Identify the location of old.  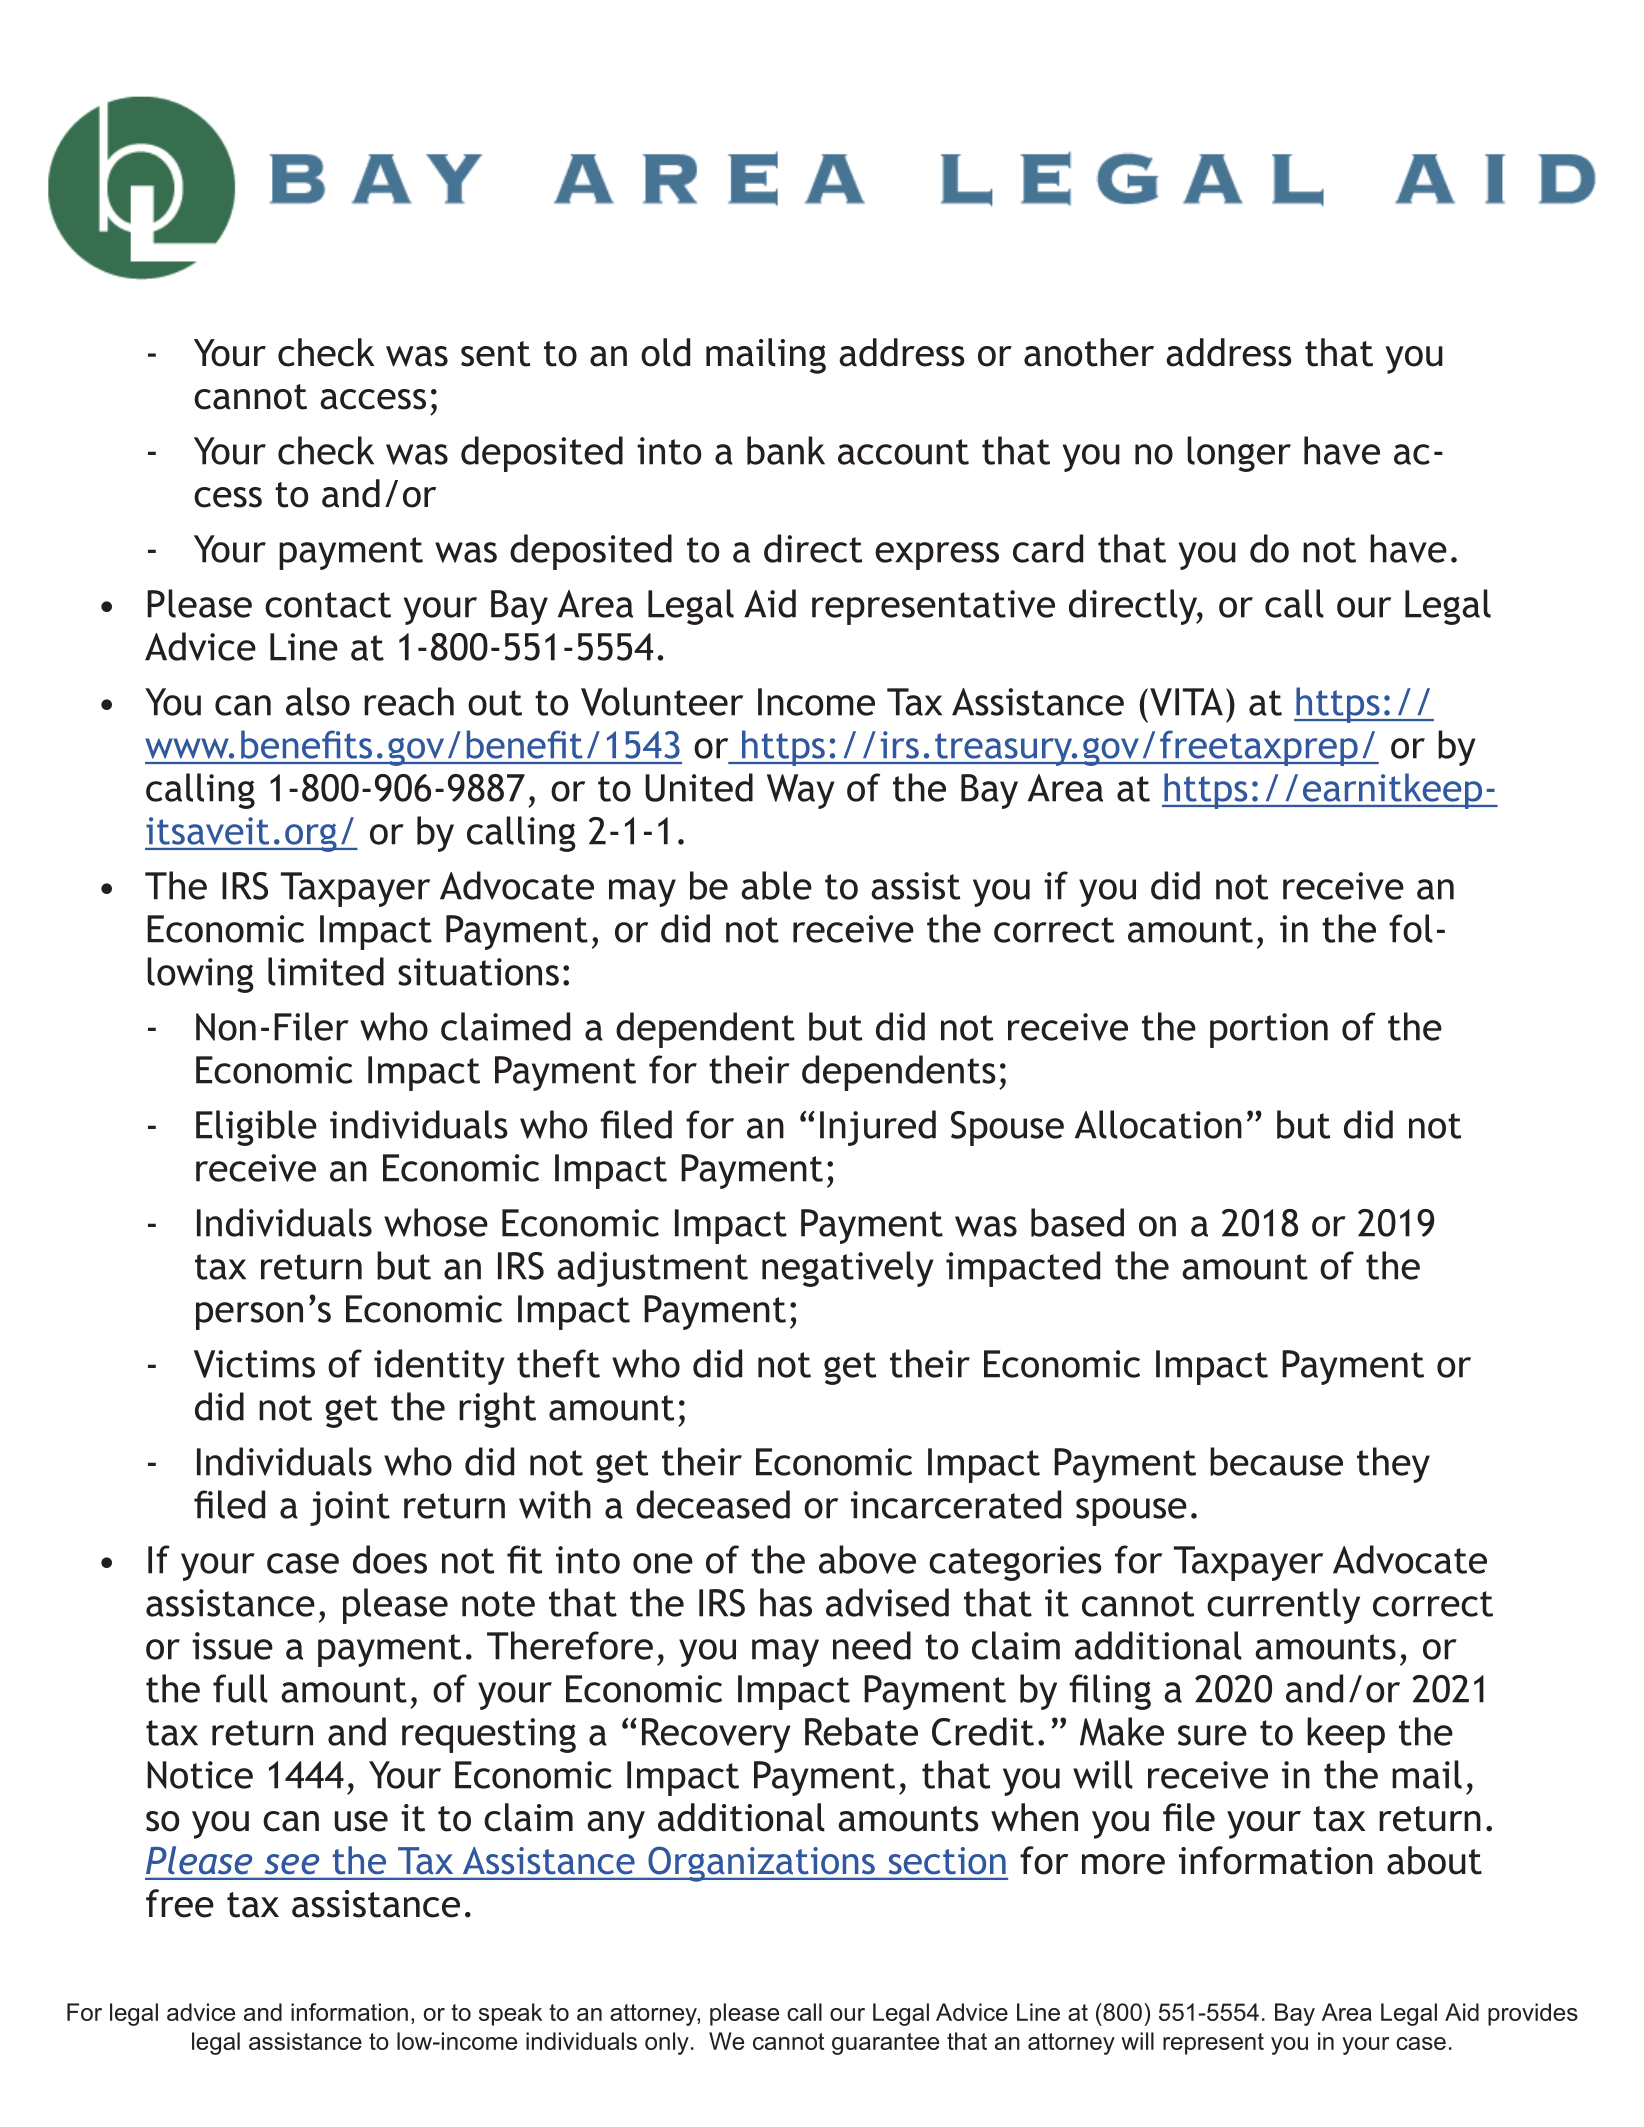
(665, 352).
